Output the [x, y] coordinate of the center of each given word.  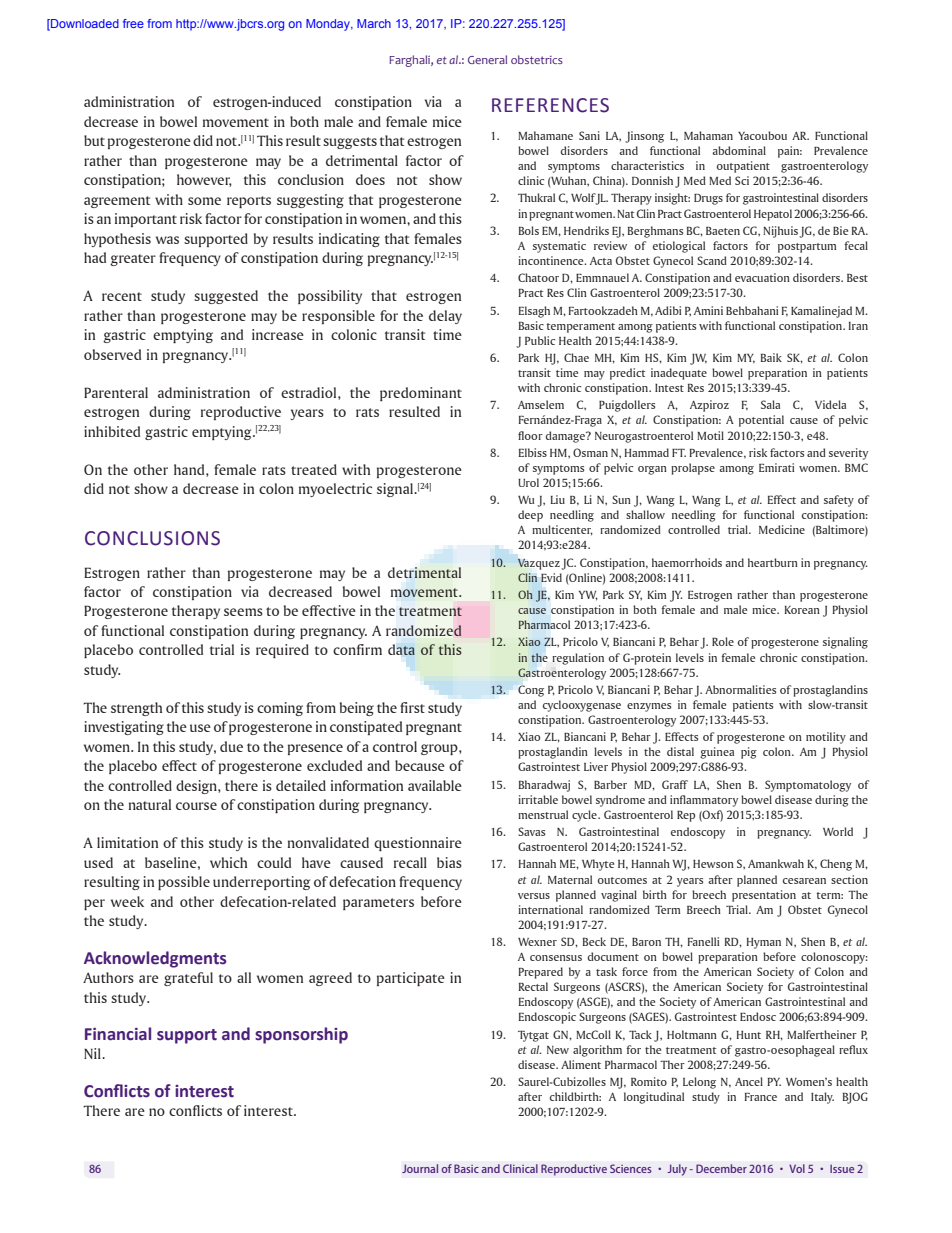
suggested [226, 297]
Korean [802, 610]
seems [243, 612]
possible [184, 883]
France [761, 1097]
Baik [771, 357]
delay [445, 317]
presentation [764, 896]
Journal [420, 1168]
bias [449, 862]
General [487, 59]
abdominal [739, 150]
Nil [93, 1053]
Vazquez [538, 564]
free [133, 23]
